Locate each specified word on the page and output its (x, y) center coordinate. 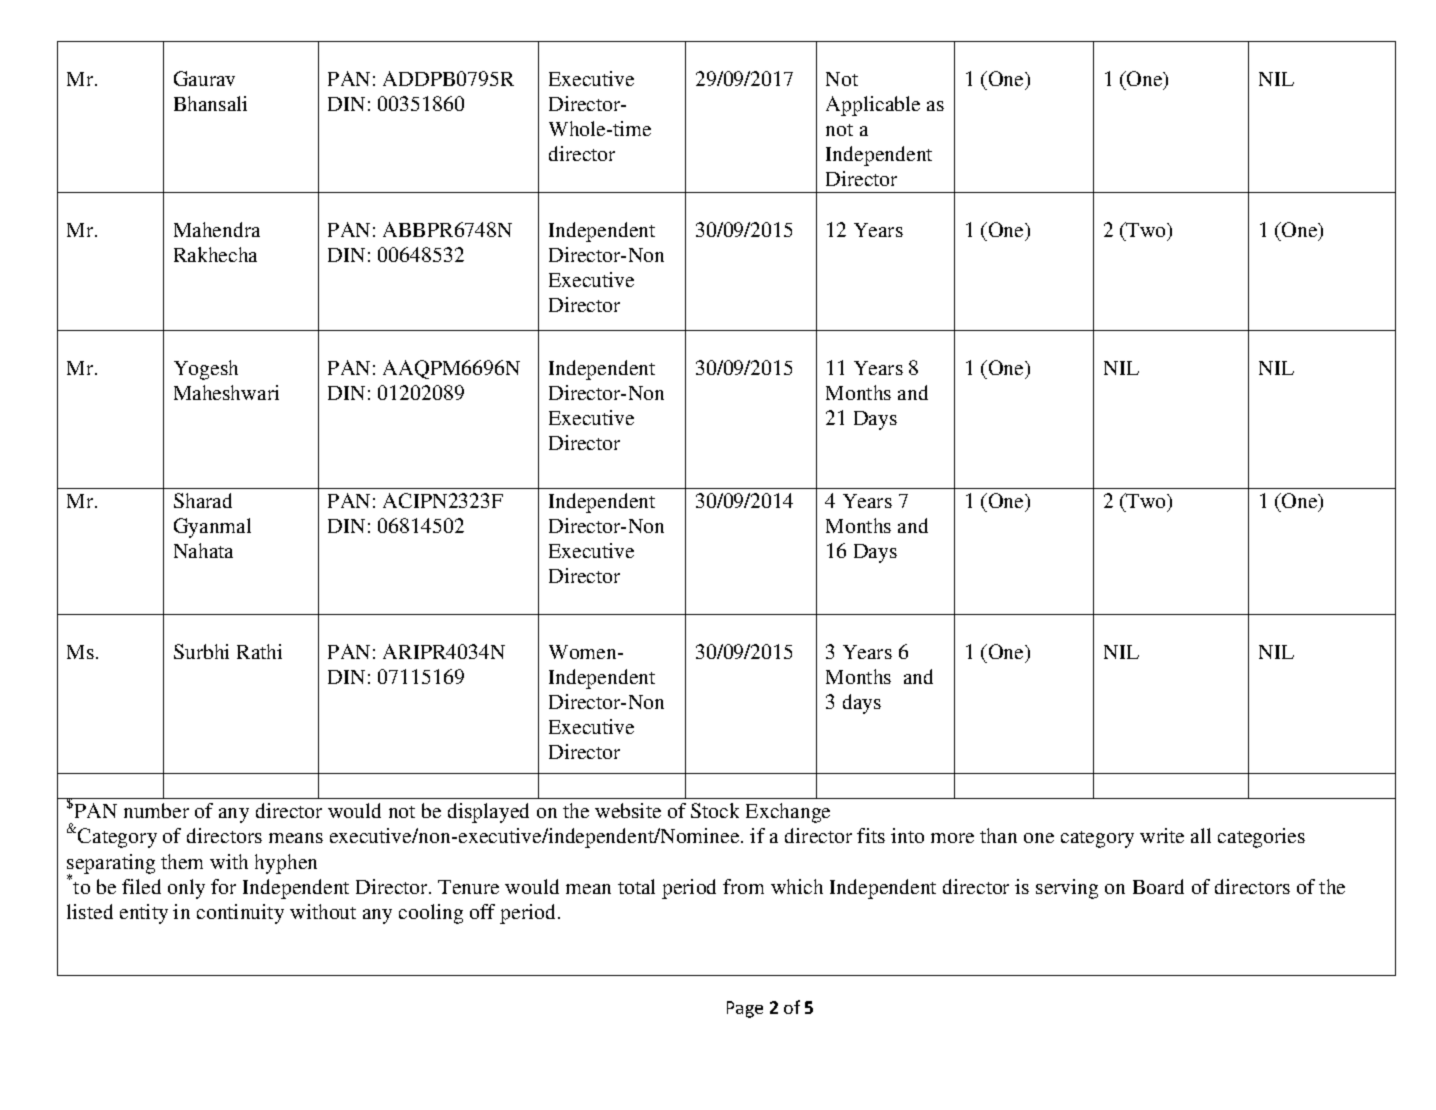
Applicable (873, 106)
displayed (488, 813)
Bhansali (210, 103)
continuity (240, 914)
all (1201, 835)
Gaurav (204, 78)
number (156, 810)
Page (745, 1009)
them (182, 861)
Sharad (203, 500)
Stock (715, 810)
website (628, 810)
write (1162, 835)
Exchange (788, 813)
